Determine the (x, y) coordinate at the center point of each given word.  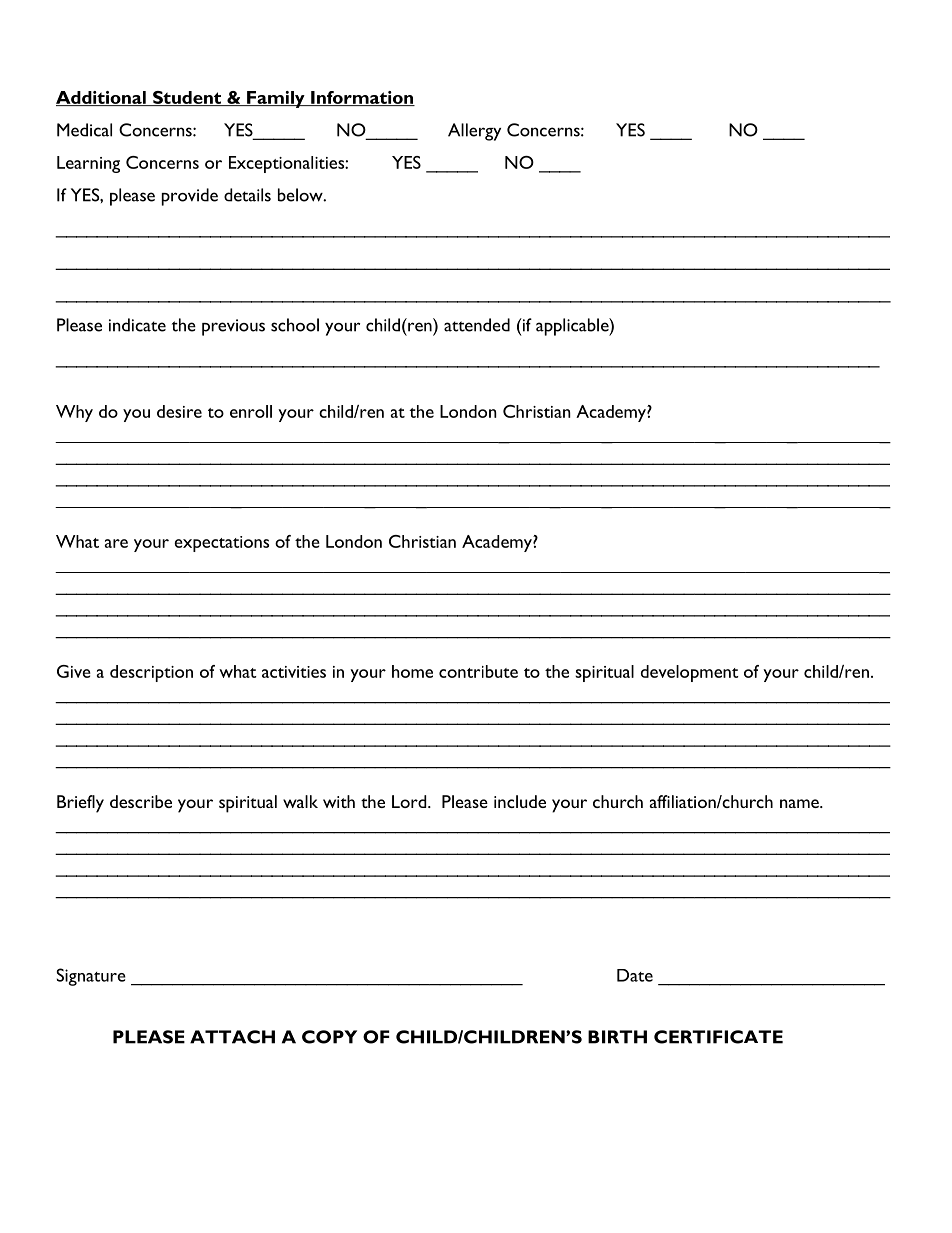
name (800, 803)
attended (477, 325)
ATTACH (232, 1037)
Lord (410, 801)
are (116, 543)
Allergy (474, 132)
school (295, 325)
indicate (137, 325)
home (412, 671)
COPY (329, 1037)
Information (362, 98)
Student (187, 98)
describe (141, 801)
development (690, 673)
